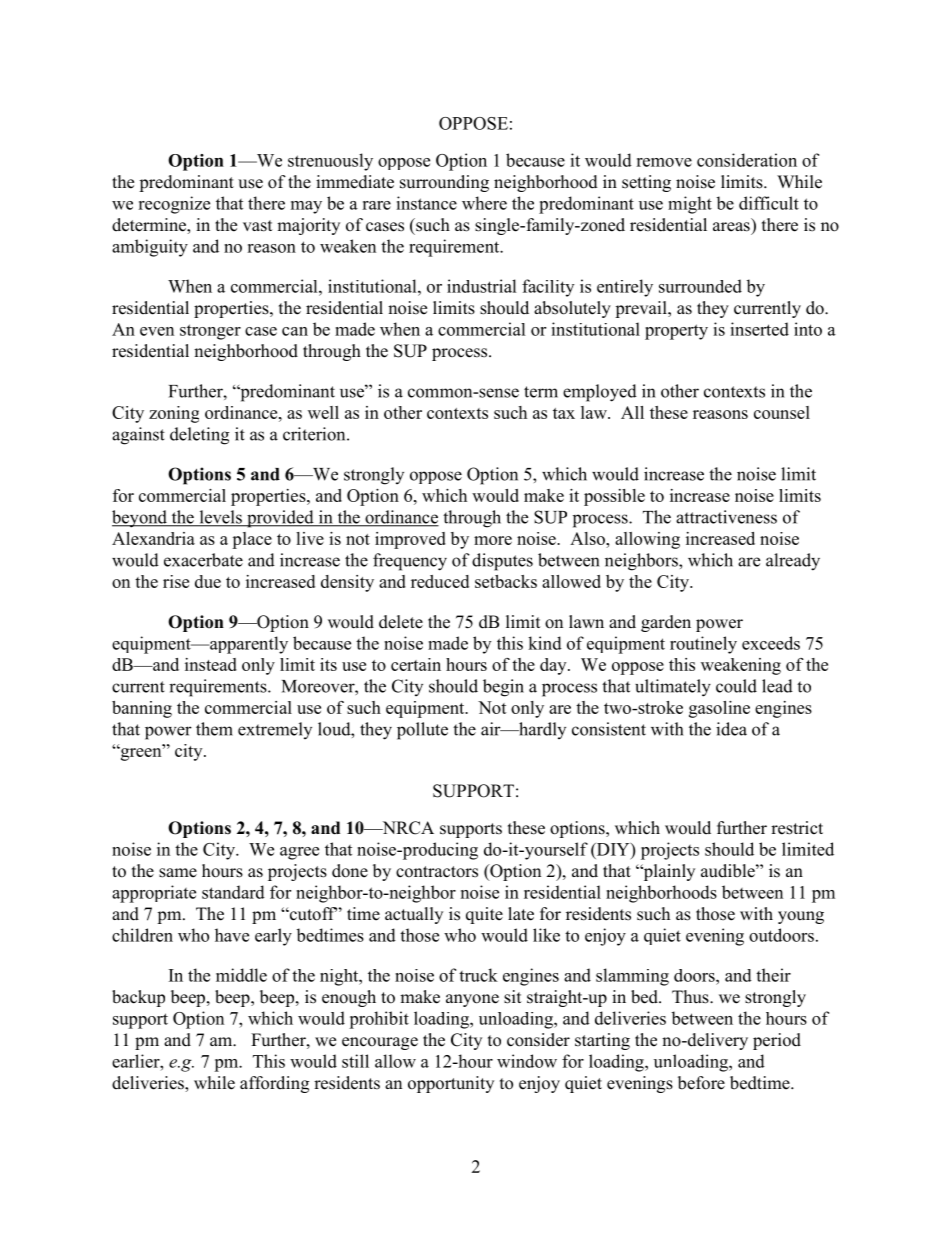 This page has height=1233, width=952. What do you see at coordinates (174, 414) in the page?
I see `zoning` at bounding box center [174, 414].
